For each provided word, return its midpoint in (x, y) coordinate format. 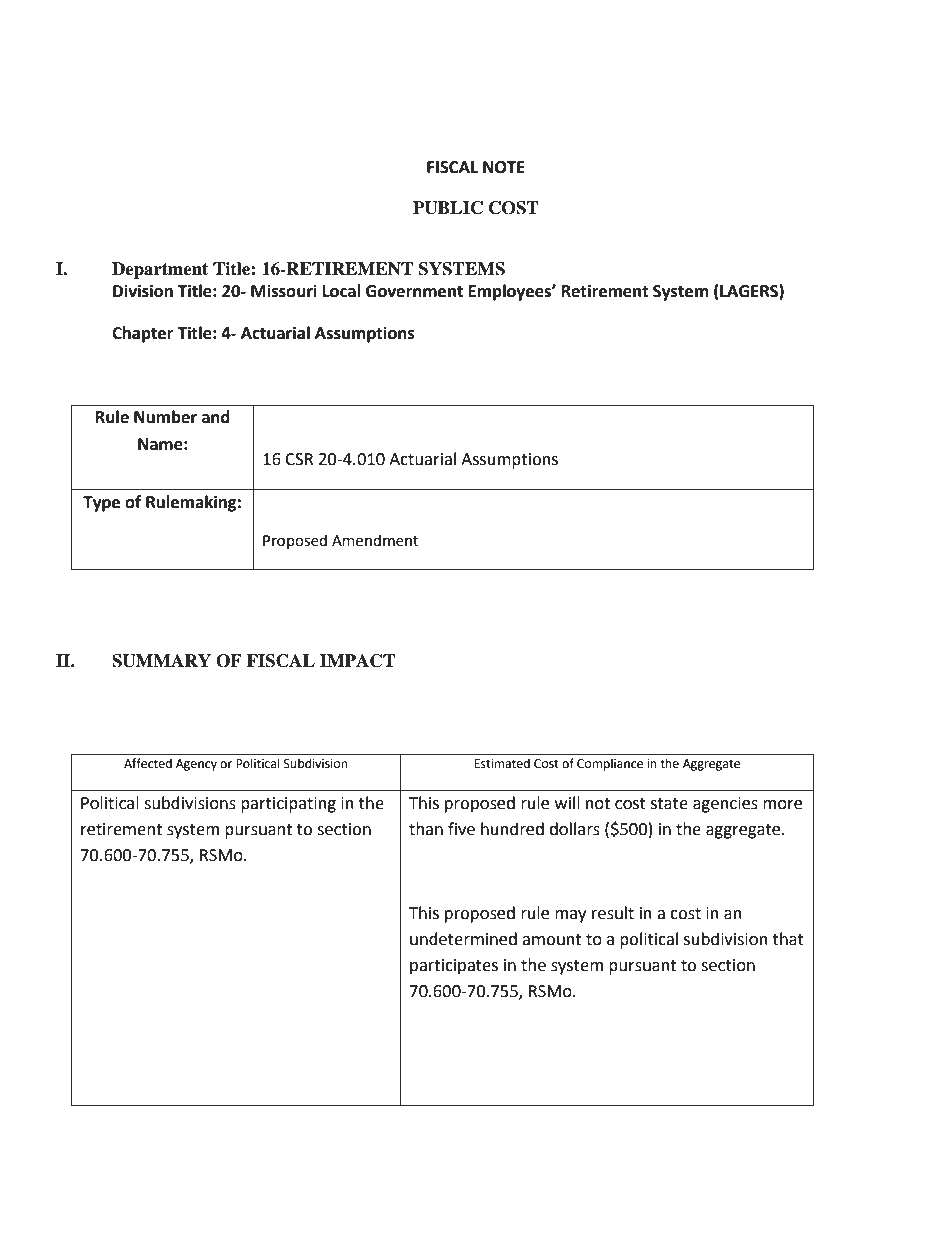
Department (160, 270)
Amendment (375, 540)
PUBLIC (448, 208)
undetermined (463, 939)
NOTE (504, 167)
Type (101, 504)
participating (288, 805)
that (788, 939)
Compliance (610, 764)
